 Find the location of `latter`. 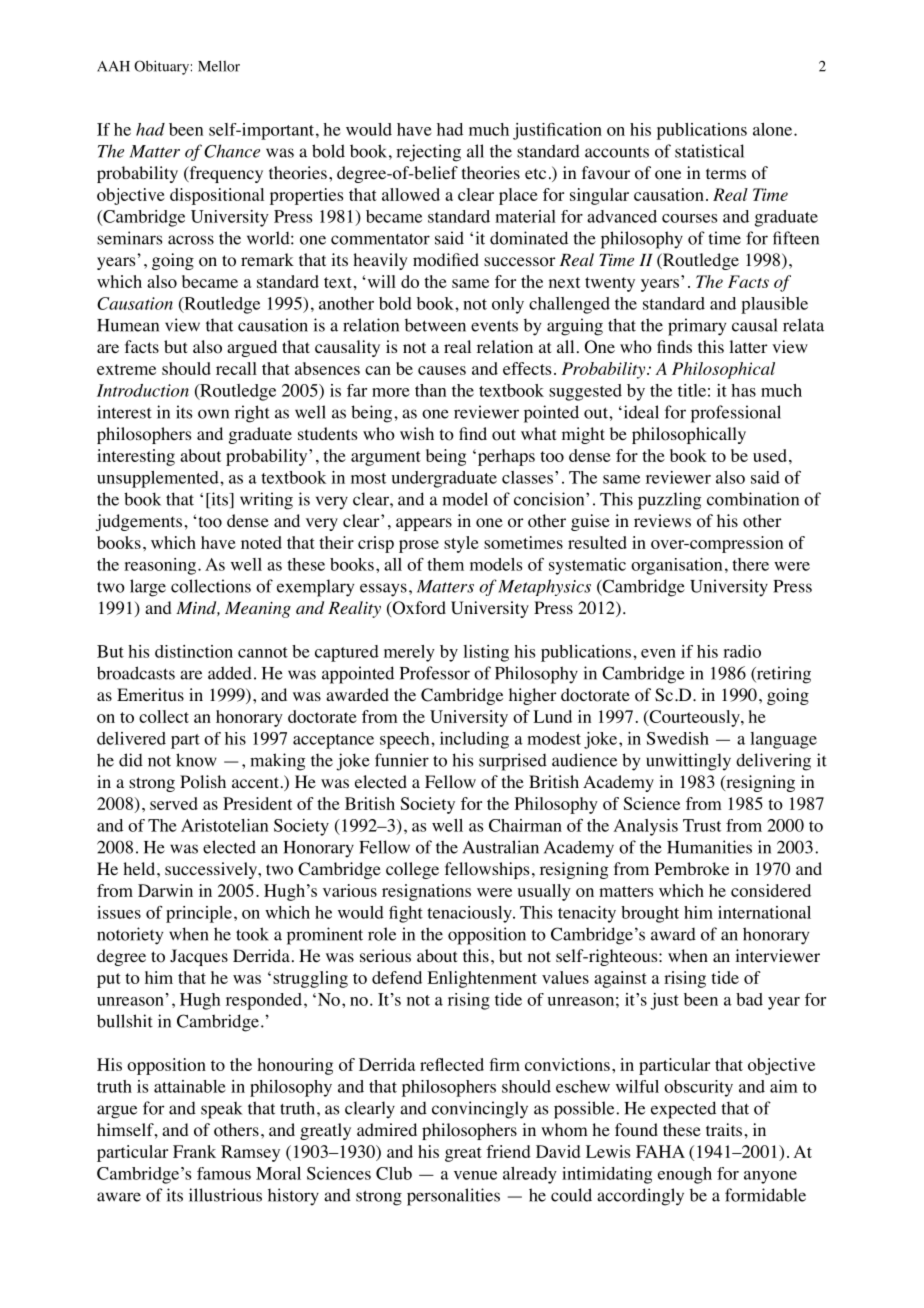

latter is located at coordinates (748, 346).
